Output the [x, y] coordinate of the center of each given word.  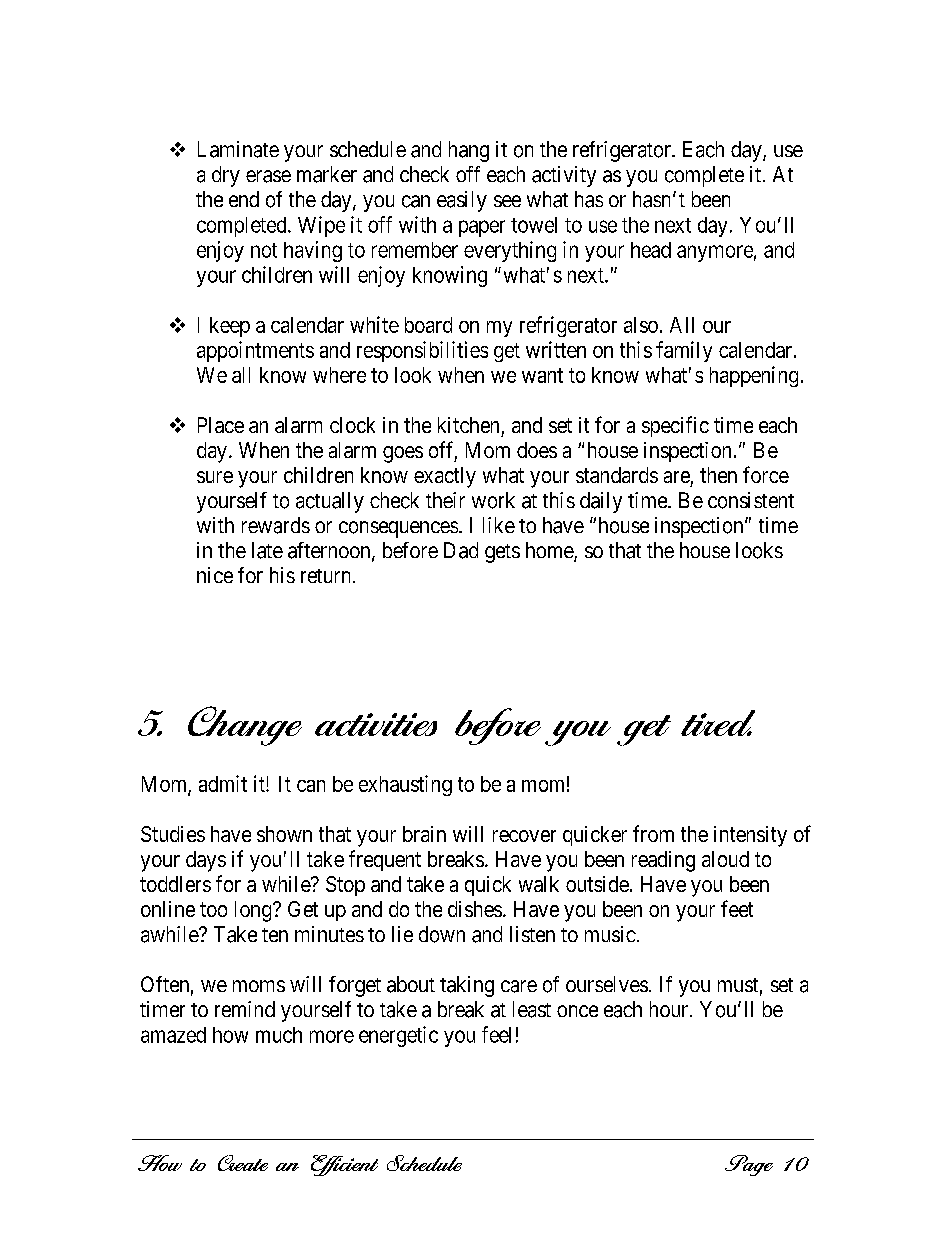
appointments [255, 351]
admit [223, 783]
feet [737, 908]
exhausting [405, 785]
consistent [751, 500]
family [684, 351]
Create [243, 1163]
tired [718, 723]
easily [462, 201]
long [254, 911]
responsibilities [422, 351]
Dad [461, 550]
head [651, 250]
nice [215, 575]
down [442, 934]
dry [226, 176]
